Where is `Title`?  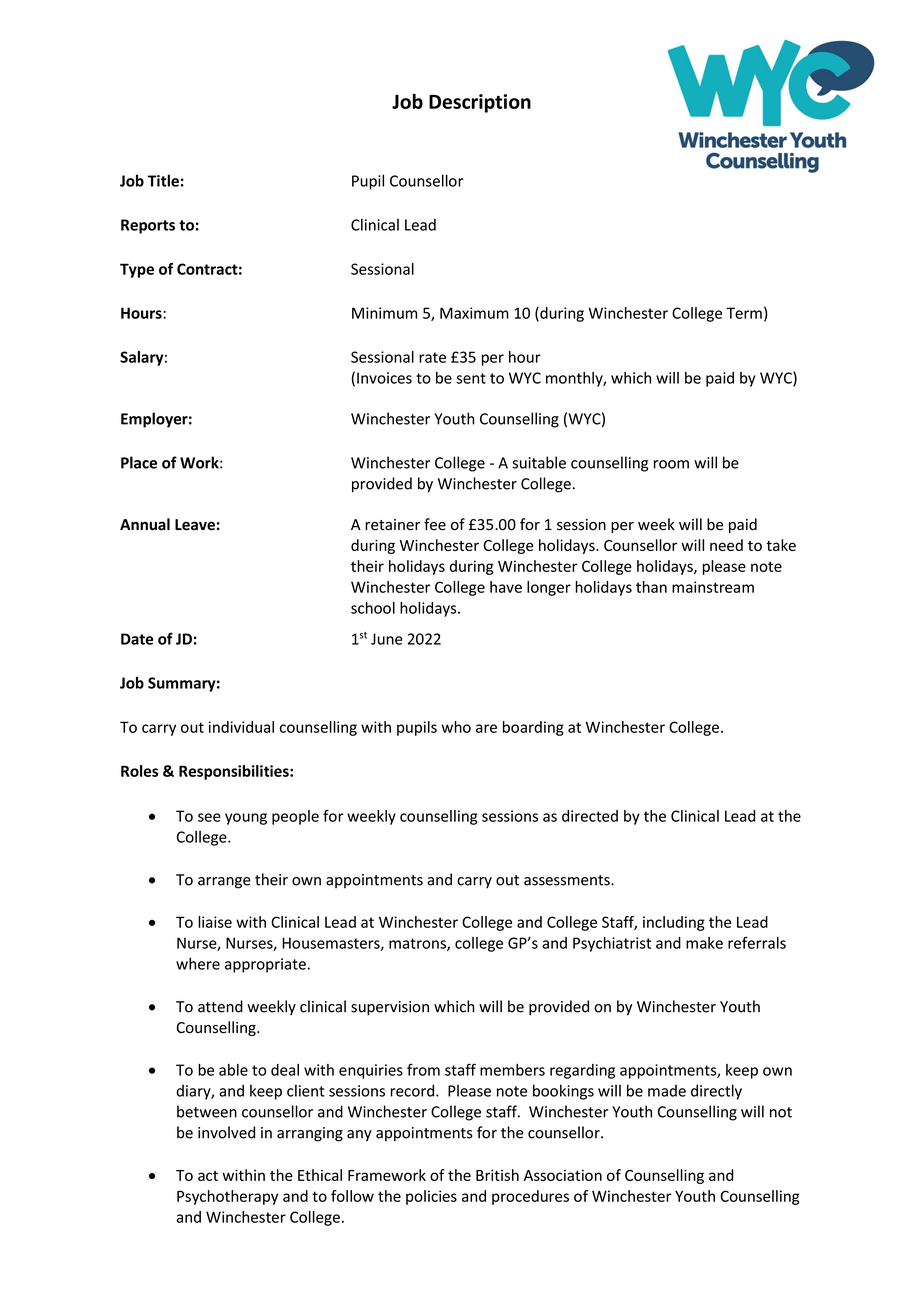 Title is located at coordinates (163, 180).
